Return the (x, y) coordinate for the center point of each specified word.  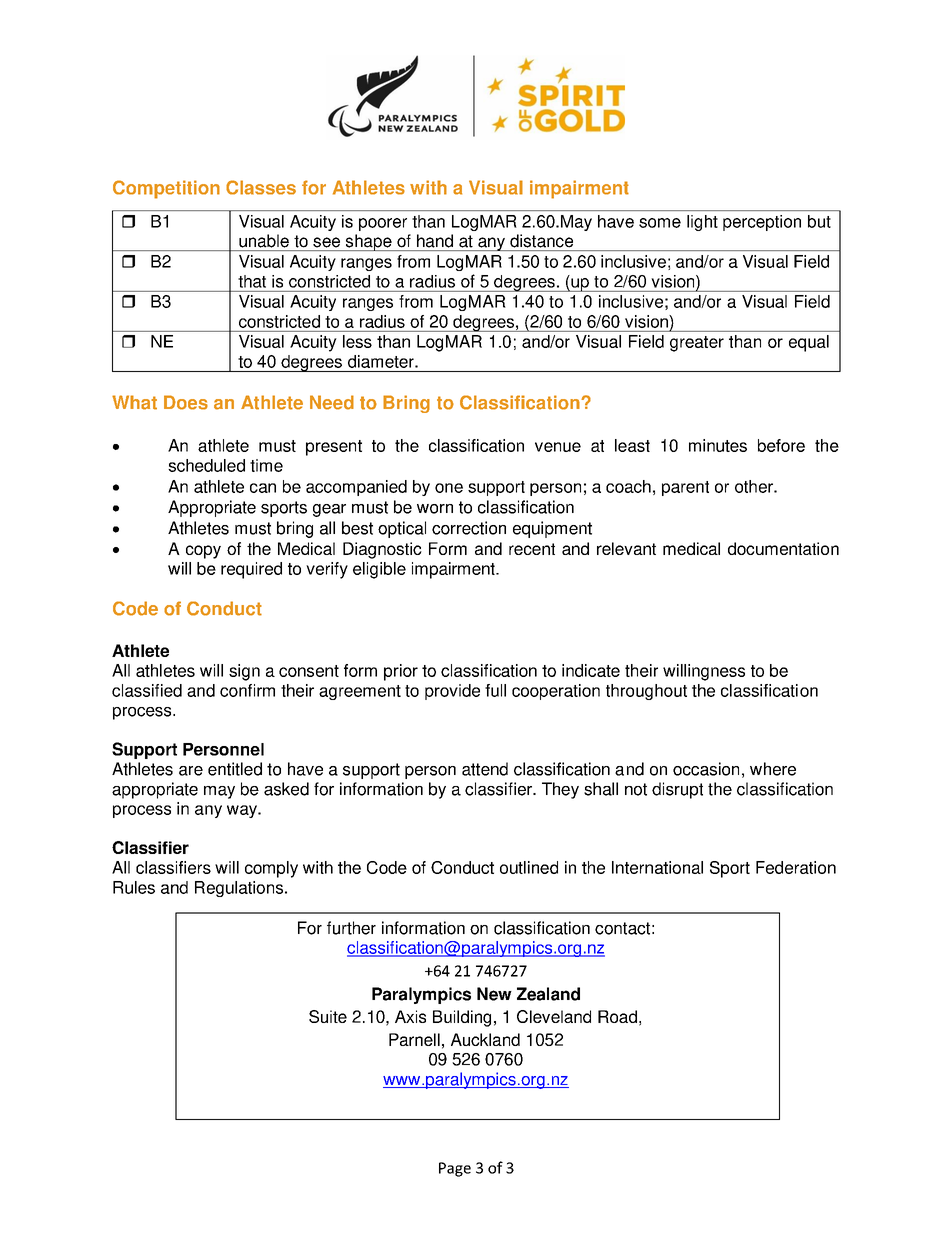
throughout (646, 692)
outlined (529, 867)
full (495, 690)
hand (435, 241)
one (449, 488)
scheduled (206, 465)
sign (244, 672)
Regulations (240, 889)
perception (762, 223)
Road (617, 1016)
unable (264, 241)
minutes (718, 445)
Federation (796, 867)
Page (455, 1169)
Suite (328, 1016)
